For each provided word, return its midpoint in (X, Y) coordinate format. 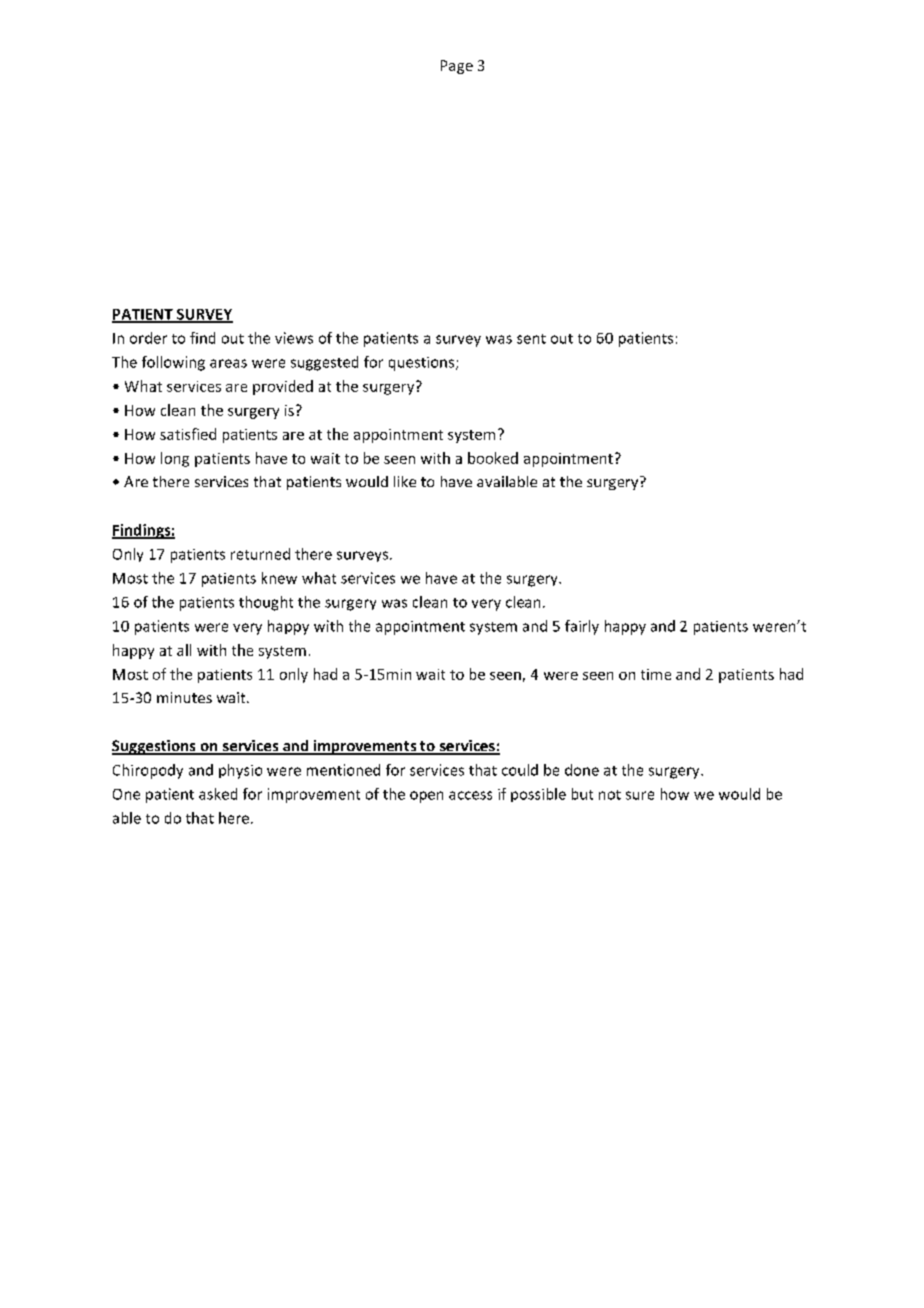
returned (260, 554)
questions (423, 364)
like (405, 481)
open (426, 797)
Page (457, 67)
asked (218, 794)
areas (228, 363)
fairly (582, 627)
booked (493, 458)
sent (531, 339)
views (294, 338)
